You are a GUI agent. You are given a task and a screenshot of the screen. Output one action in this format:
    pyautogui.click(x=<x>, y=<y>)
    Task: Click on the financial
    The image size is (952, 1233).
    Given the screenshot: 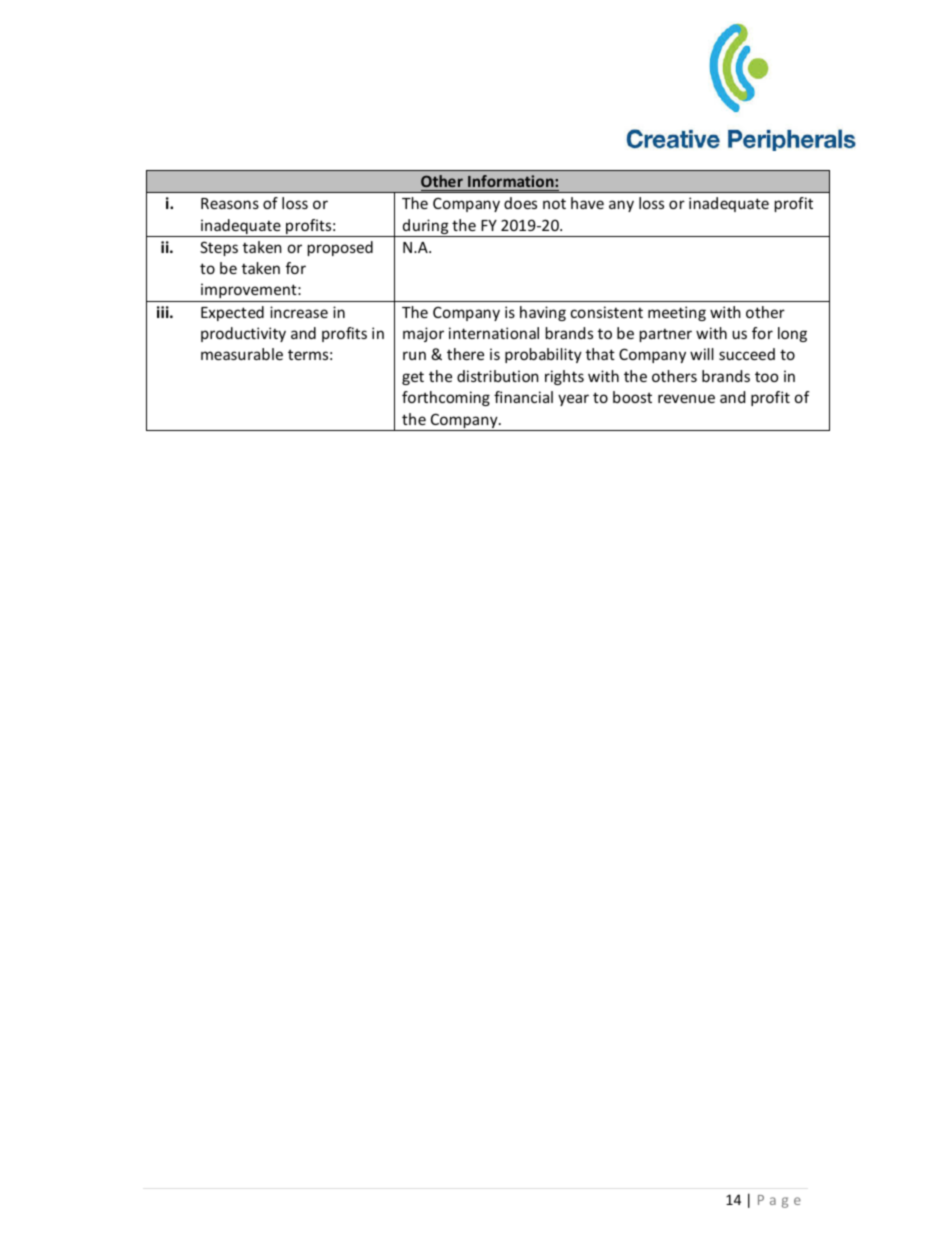 What is the action you would take?
    pyautogui.click(x=523, y=397)
